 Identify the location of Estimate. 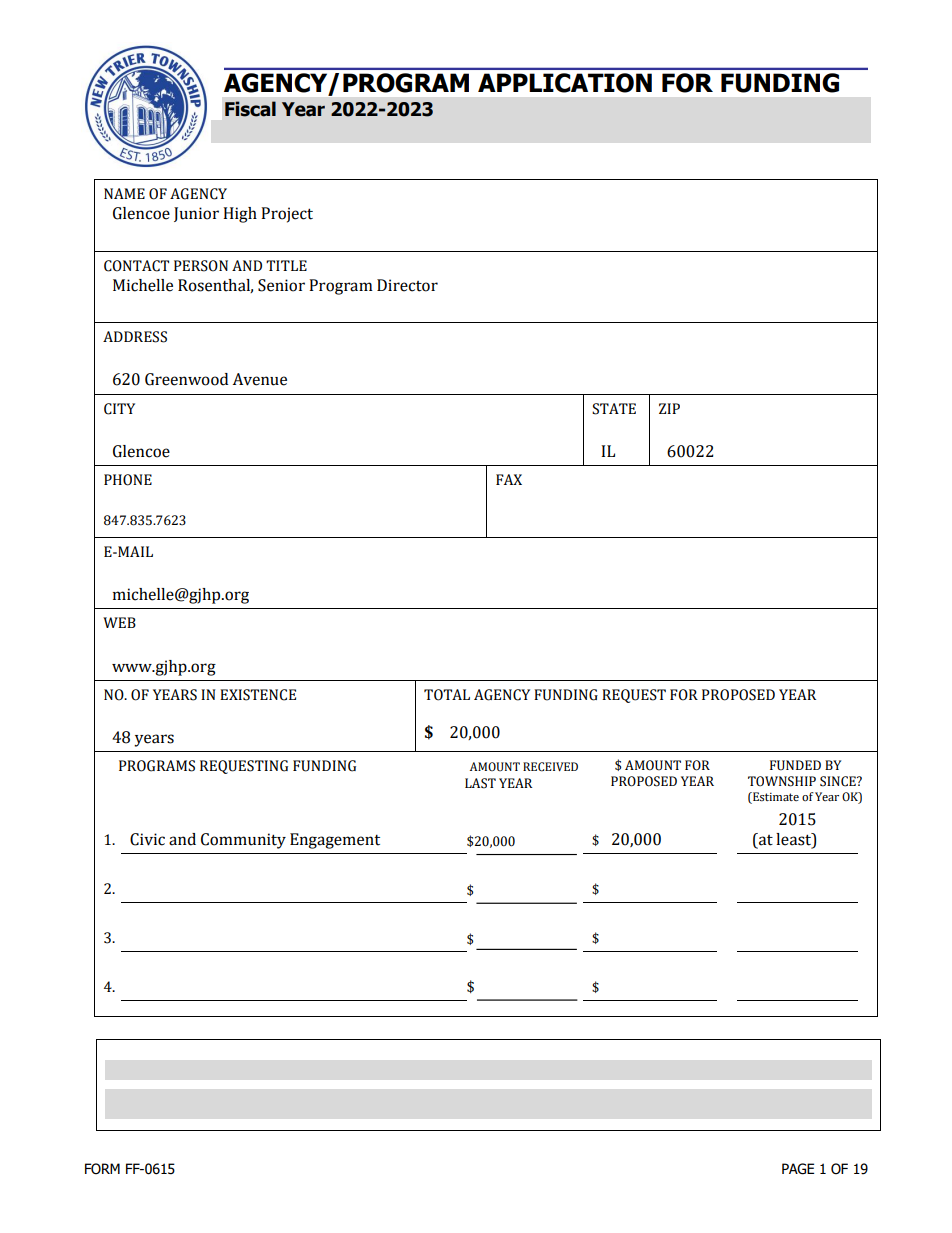
(775, 798).
